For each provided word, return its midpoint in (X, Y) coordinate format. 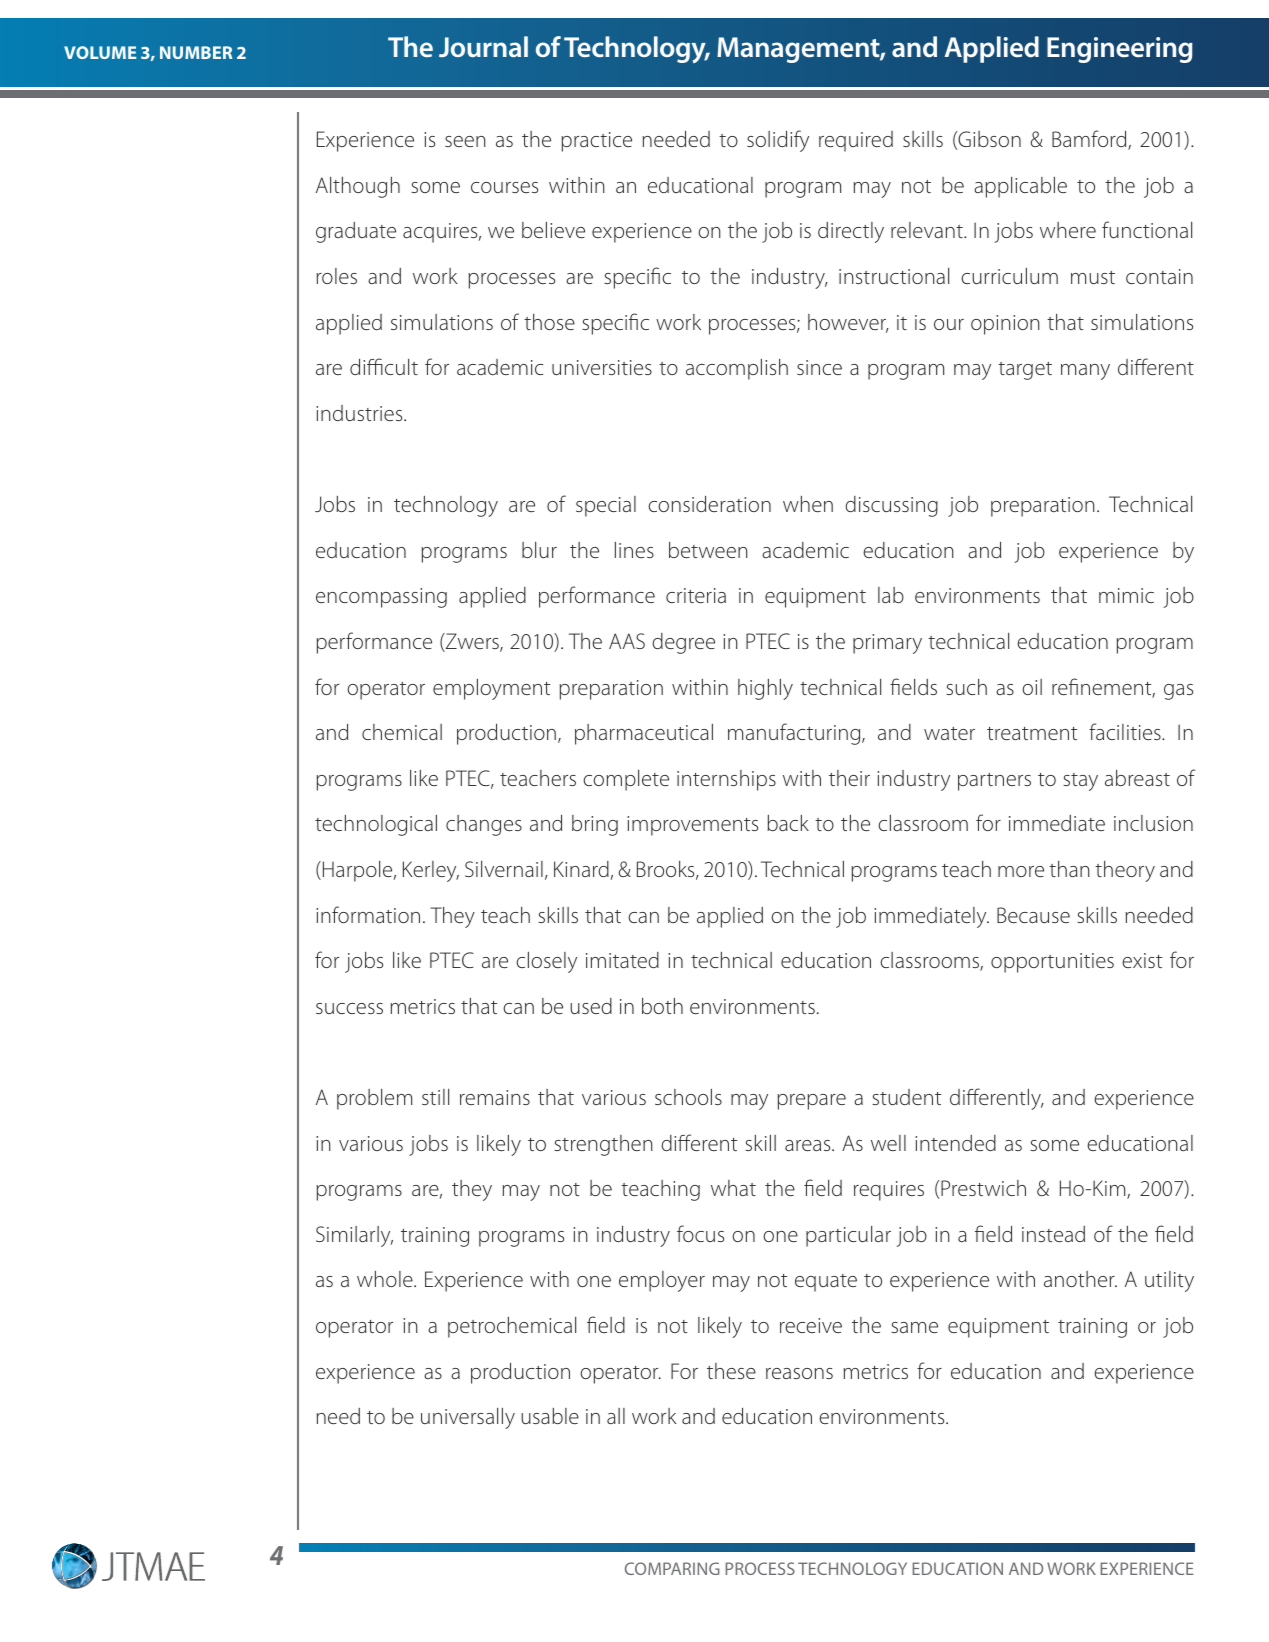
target (1025, 371)
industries (360, 413)
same (914, 1327)
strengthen (603, 1145)
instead (1053, 1234)
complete (626, 780)
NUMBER (196, 52)
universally (468, 1418)
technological (376, 825)
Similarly (354, 1236)
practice (596, 142)
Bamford (1090, 140)
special (606, 506)
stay (1080, 782)
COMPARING (672, 1568)
